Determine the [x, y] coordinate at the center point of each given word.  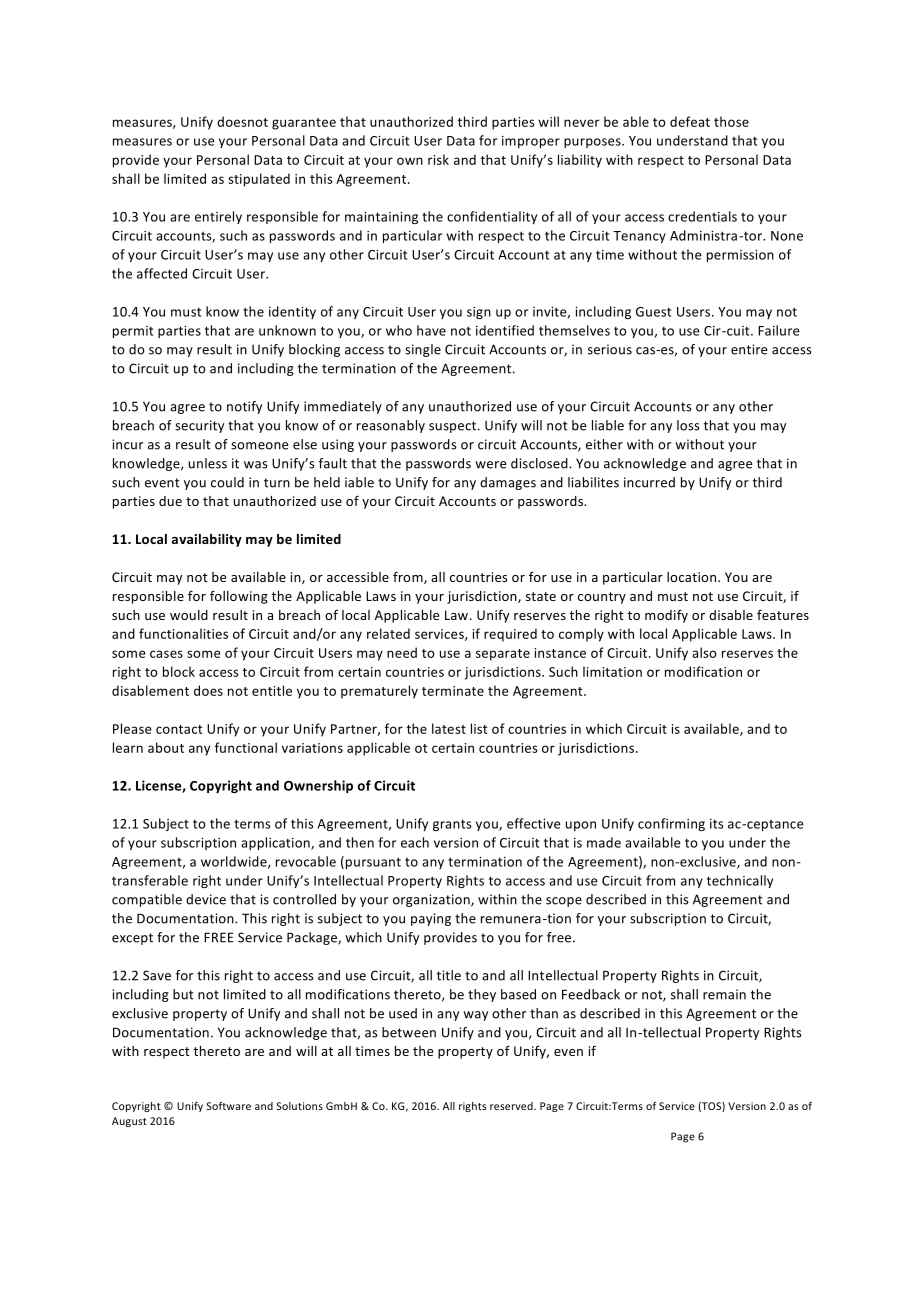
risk [438, 159]
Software [229, 1106]
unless [208, 463]
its [717, 824]
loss [688, 425]
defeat [690, 121]
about [166, 747]
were [490, 465]
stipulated [259, 180]
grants [452, 825]
